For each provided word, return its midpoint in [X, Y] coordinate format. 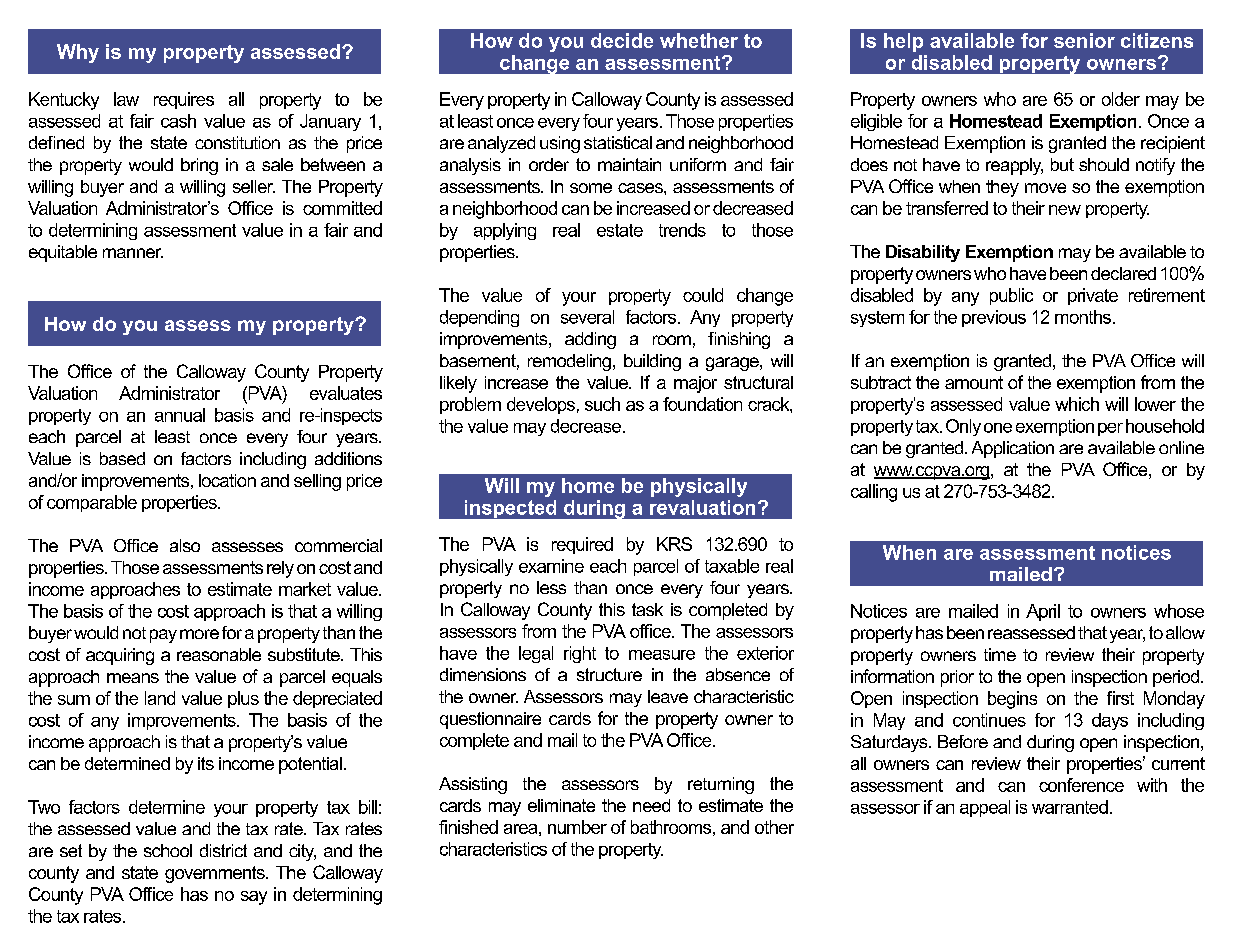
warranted [1070, 807]
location [227, 480]
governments [216, 874]
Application [1013, 449]
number [577, 827]
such [602, 404]
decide [622, 40]
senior [1084, 40]
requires [184, 100]
